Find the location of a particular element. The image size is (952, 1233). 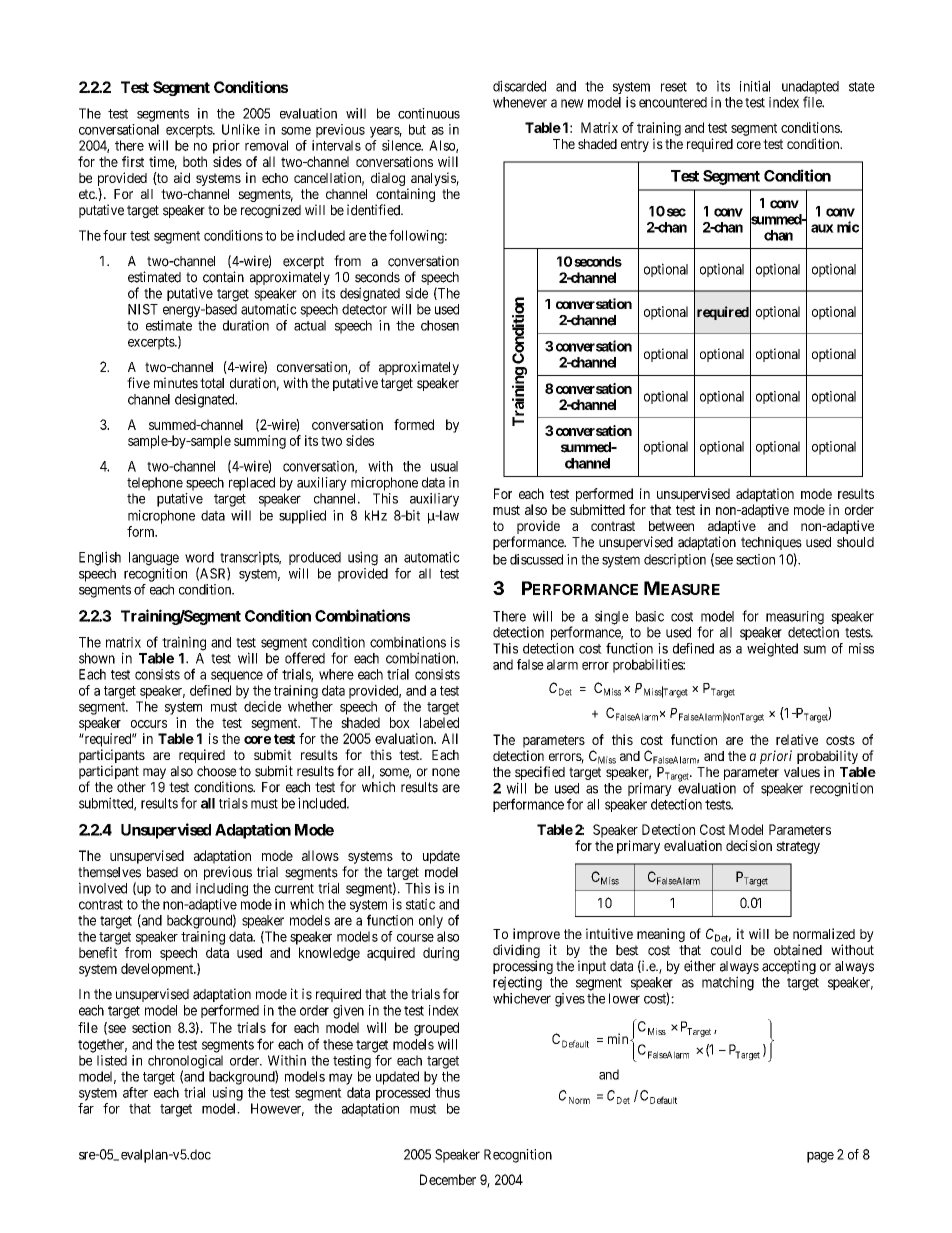

telephone is located at coordinates (155, 484).
